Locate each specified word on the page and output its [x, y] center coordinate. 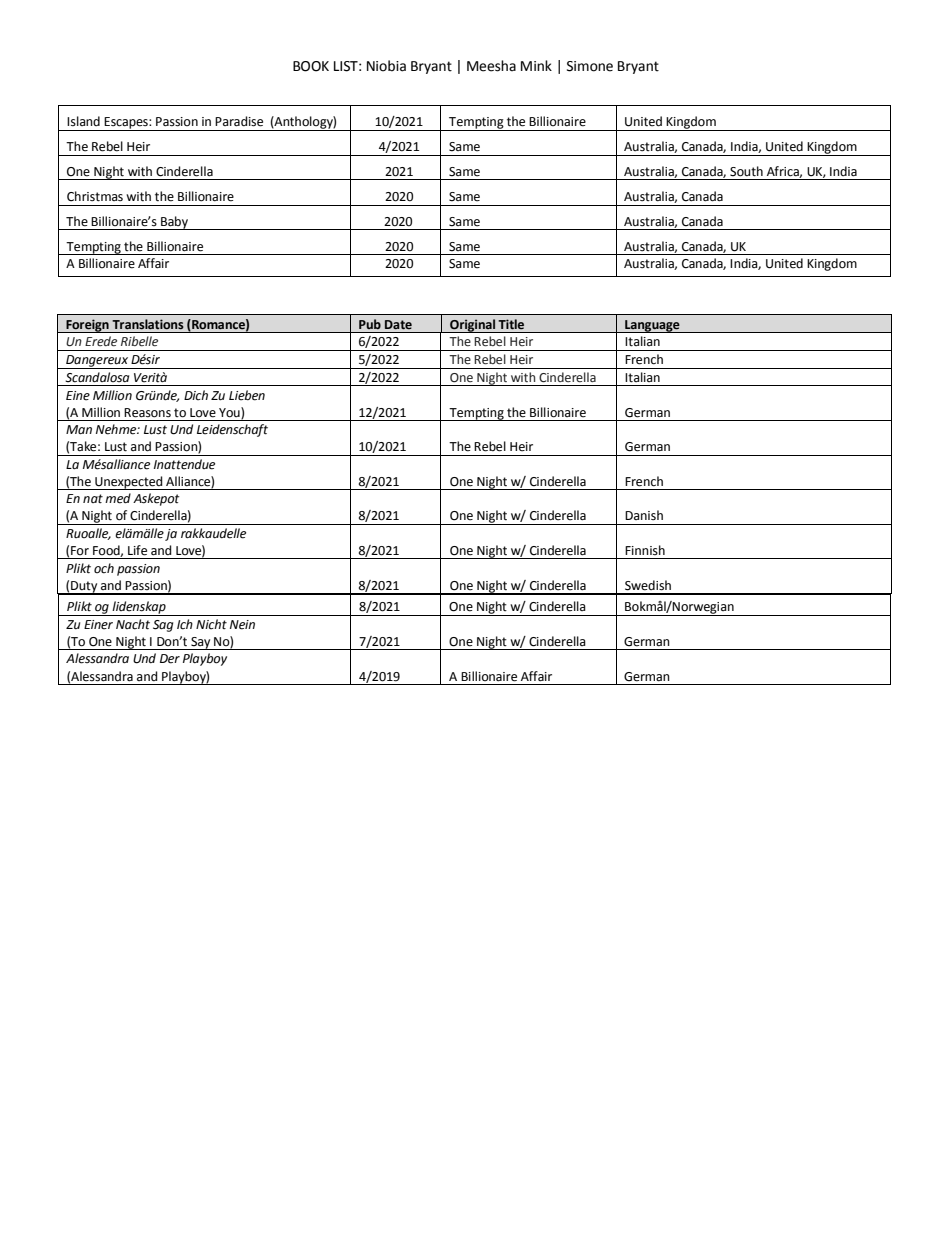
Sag [163, 626]
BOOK [311, 66]
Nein [242, 625]
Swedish [648, 585]
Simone [590, 66]
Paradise [239, 121]
